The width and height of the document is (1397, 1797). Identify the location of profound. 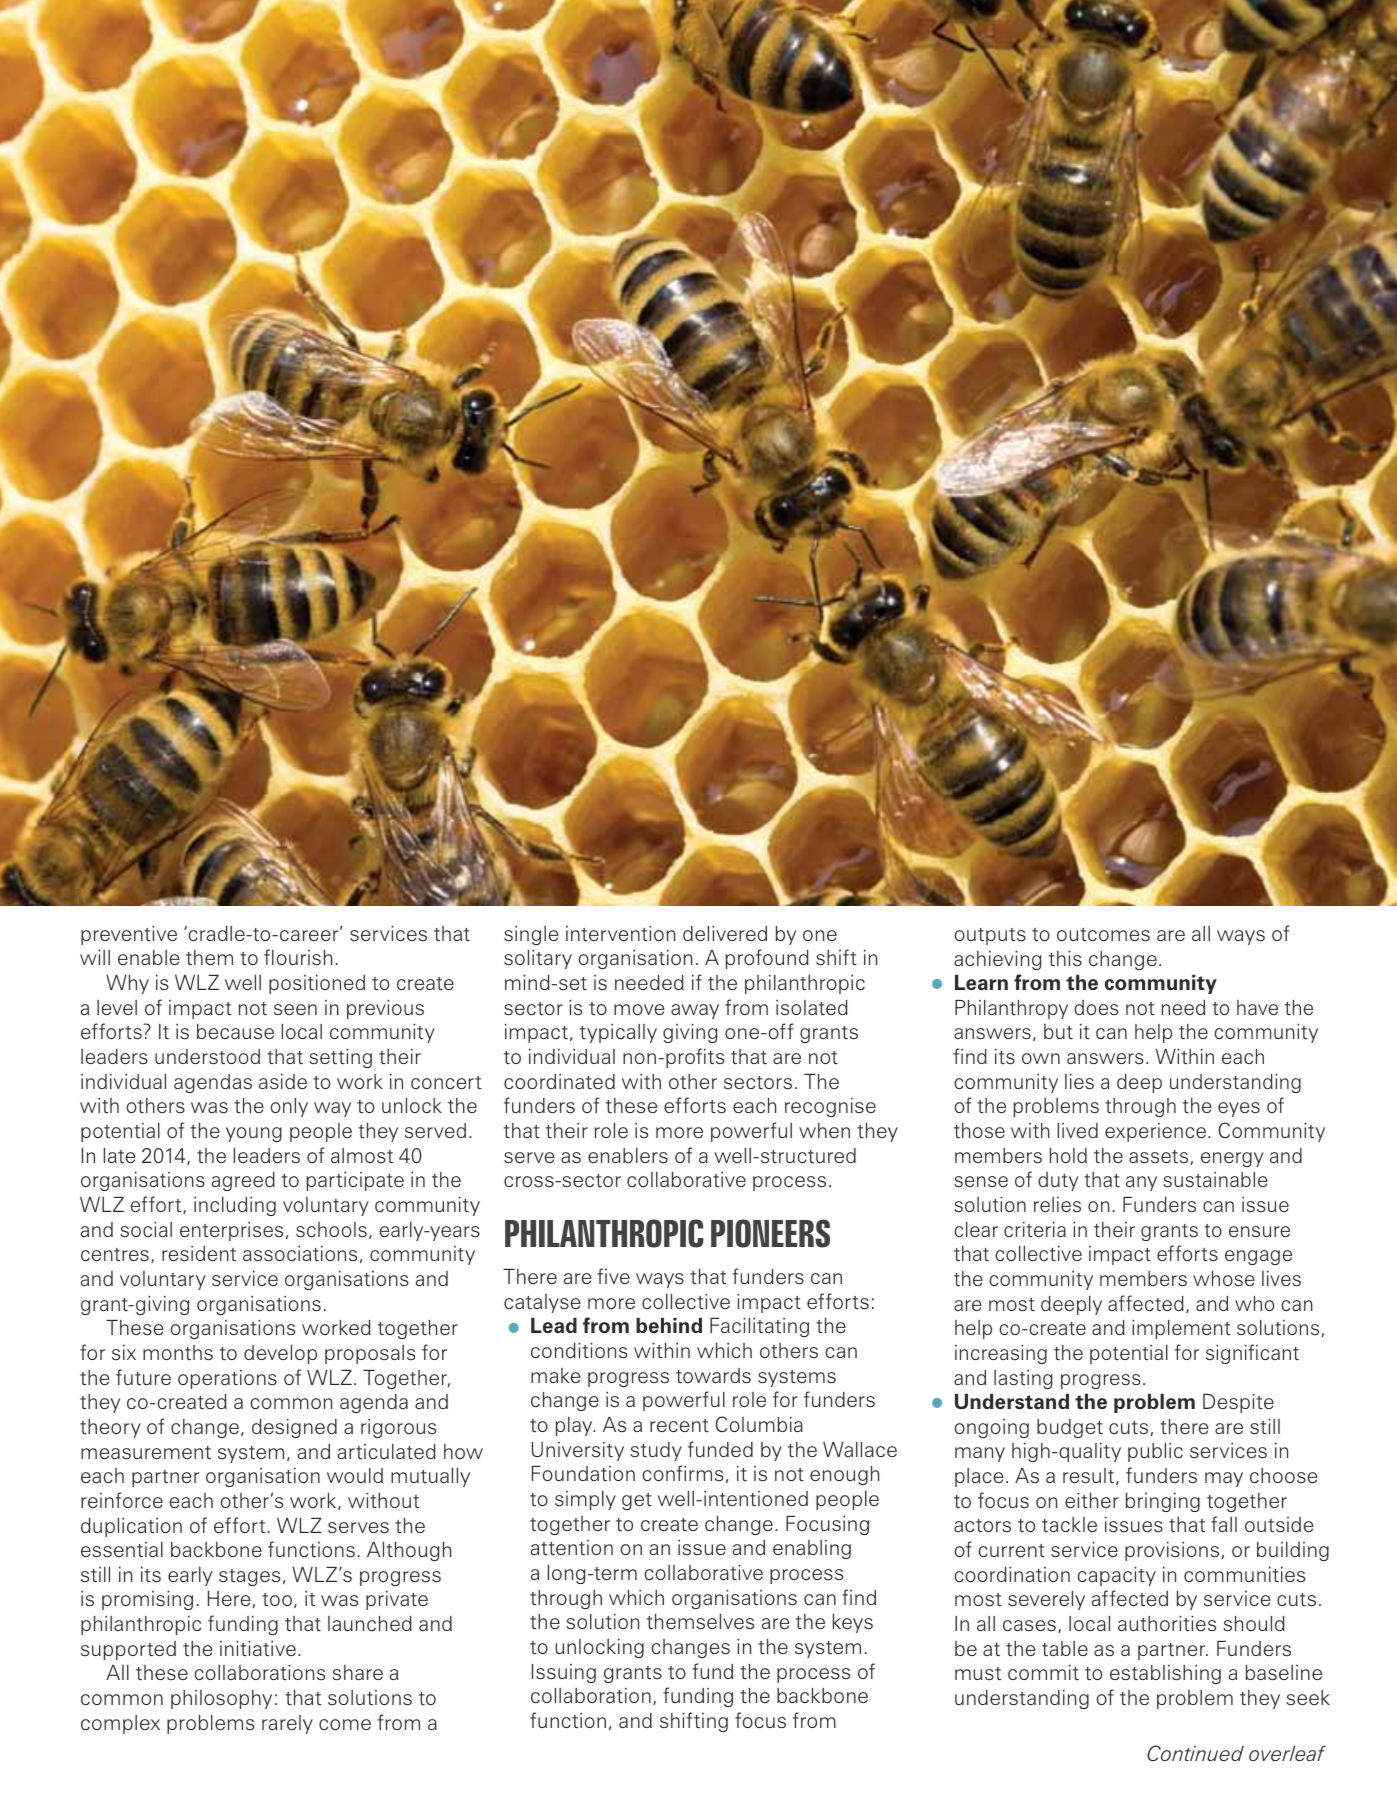
(767, 959).
